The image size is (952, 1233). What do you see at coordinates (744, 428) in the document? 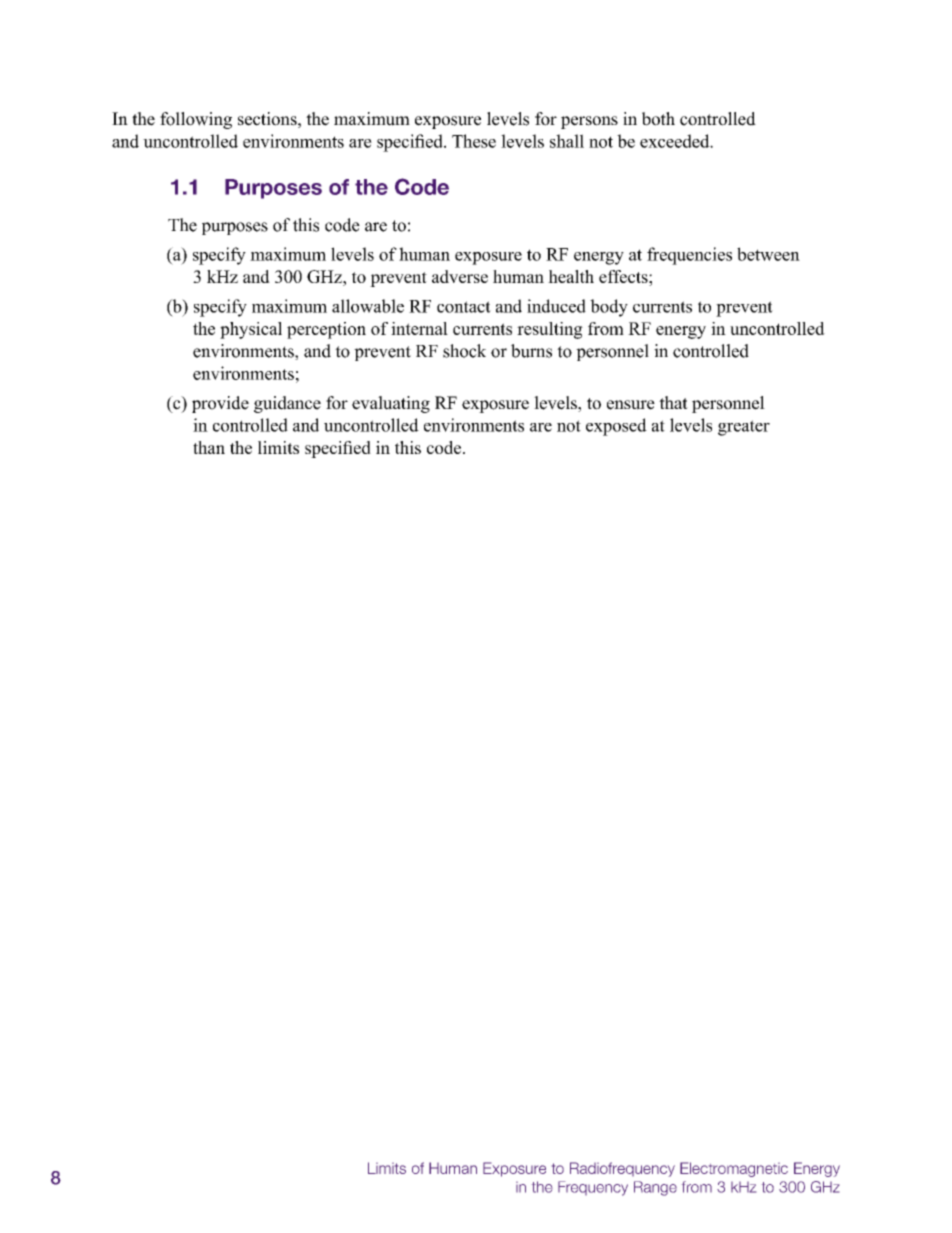
I see `greater` at bounding box center [744, 428].
